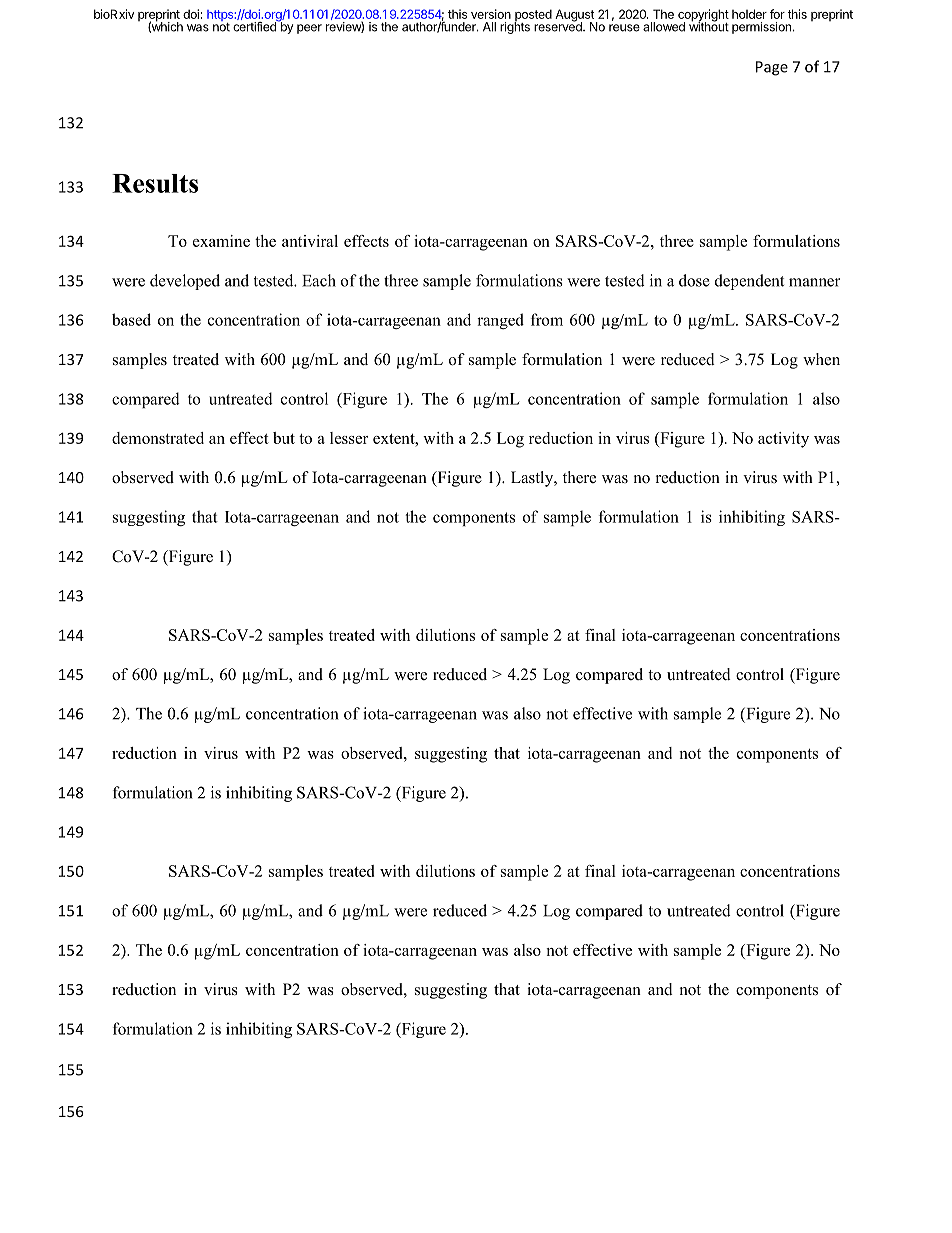  What do you see at coordinates (515, 27) in the screenshot?
I see `rights` at bounding box center [515, 27].
